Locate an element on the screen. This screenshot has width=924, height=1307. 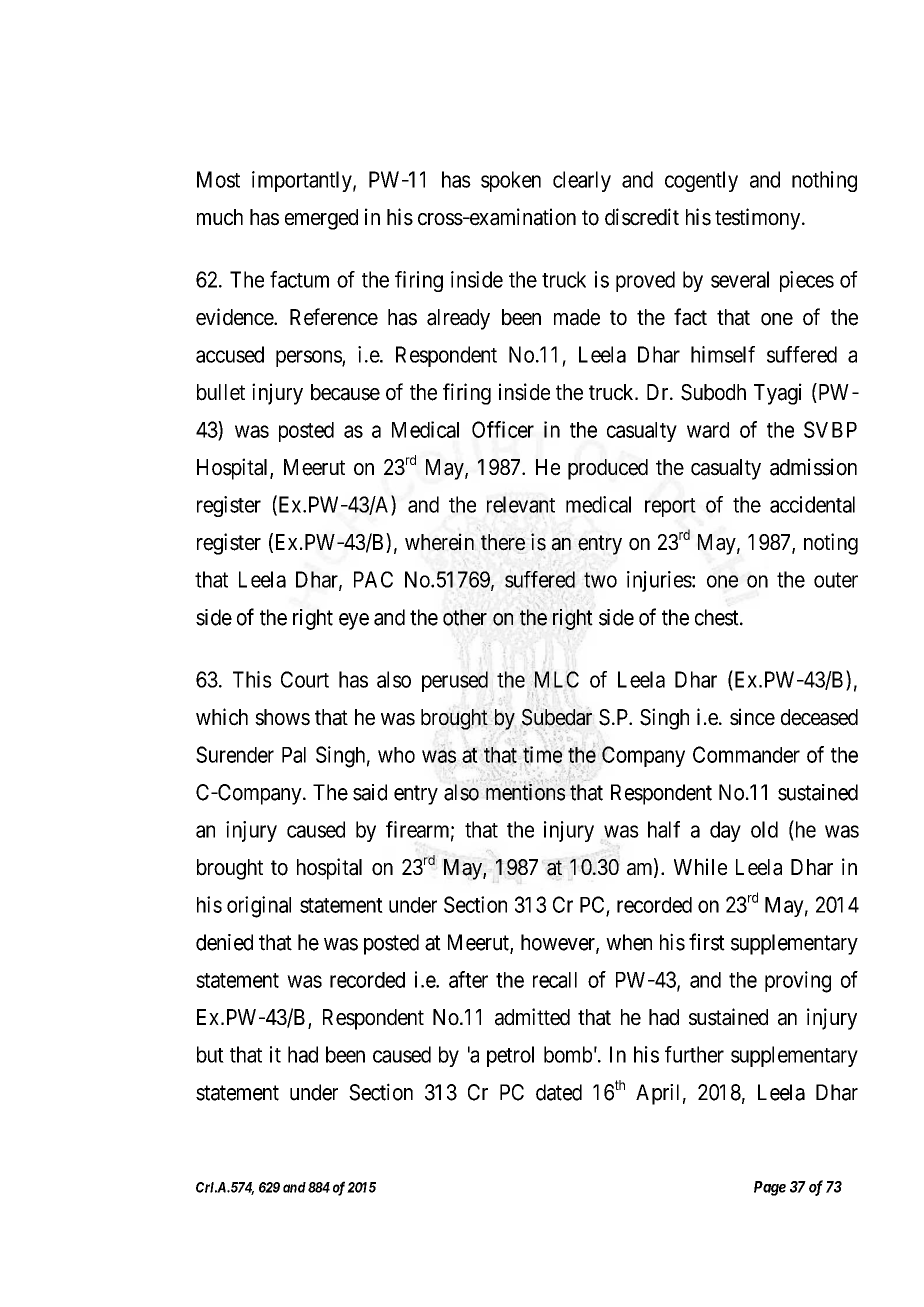
Officer is located at coordinates (503, 429).
